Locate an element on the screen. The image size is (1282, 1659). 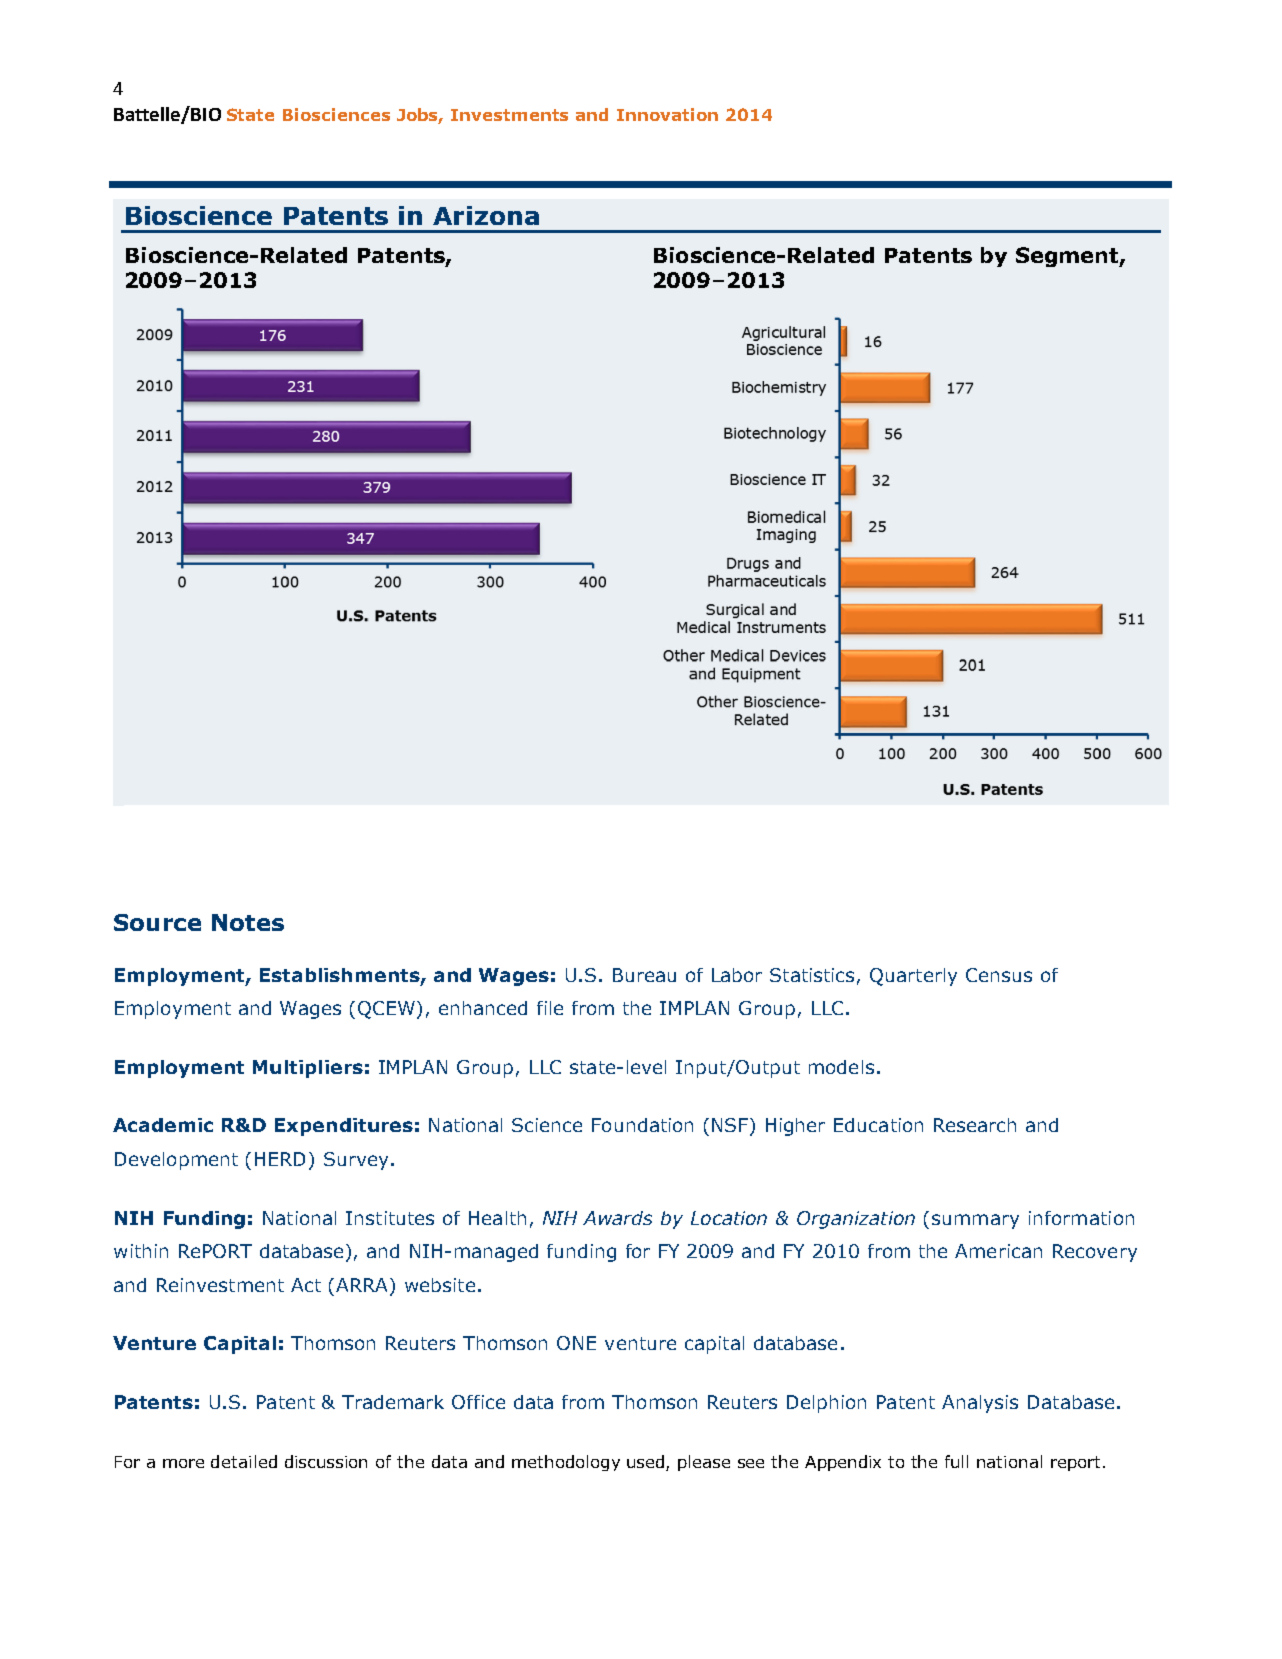
Multipliers is located at coordinates (308, 1069).
